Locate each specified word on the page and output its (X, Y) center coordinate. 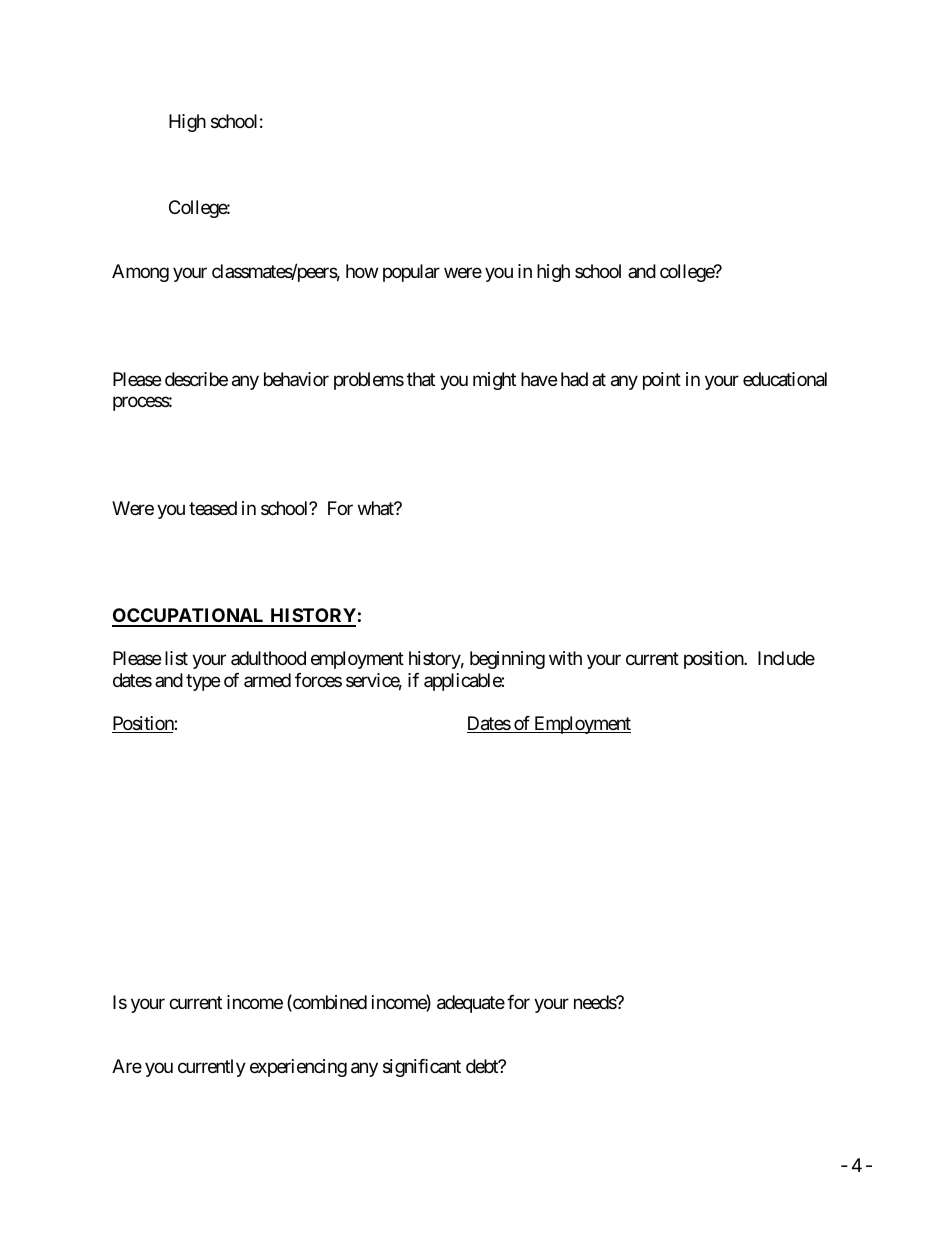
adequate (471, 1004)
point (662, 381)
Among (140, 273)
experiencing (298, 1068)
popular (411, 273)
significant (422, 1068)
